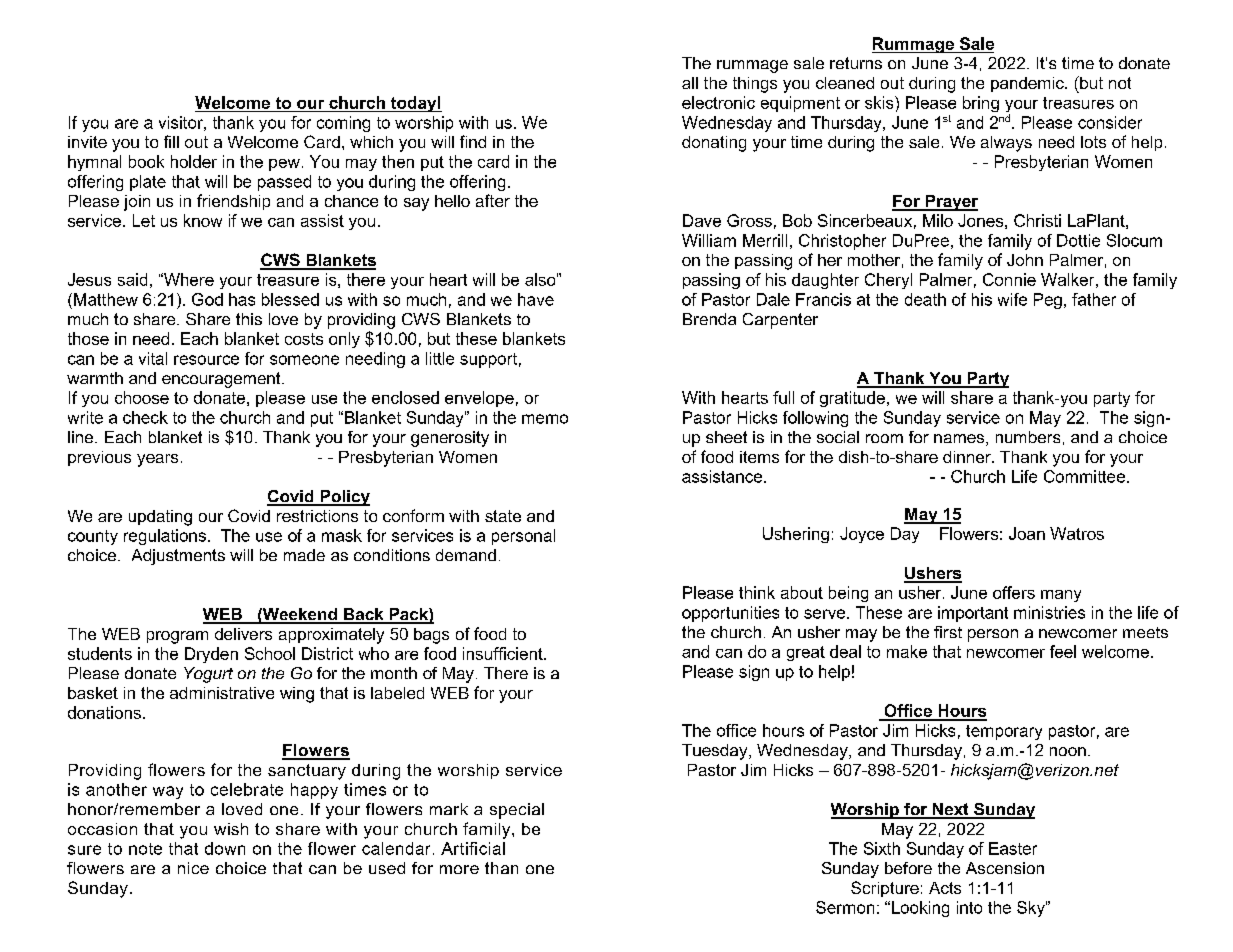 The image size is (1233, 952). I want to click on years, so click(157, 460).
